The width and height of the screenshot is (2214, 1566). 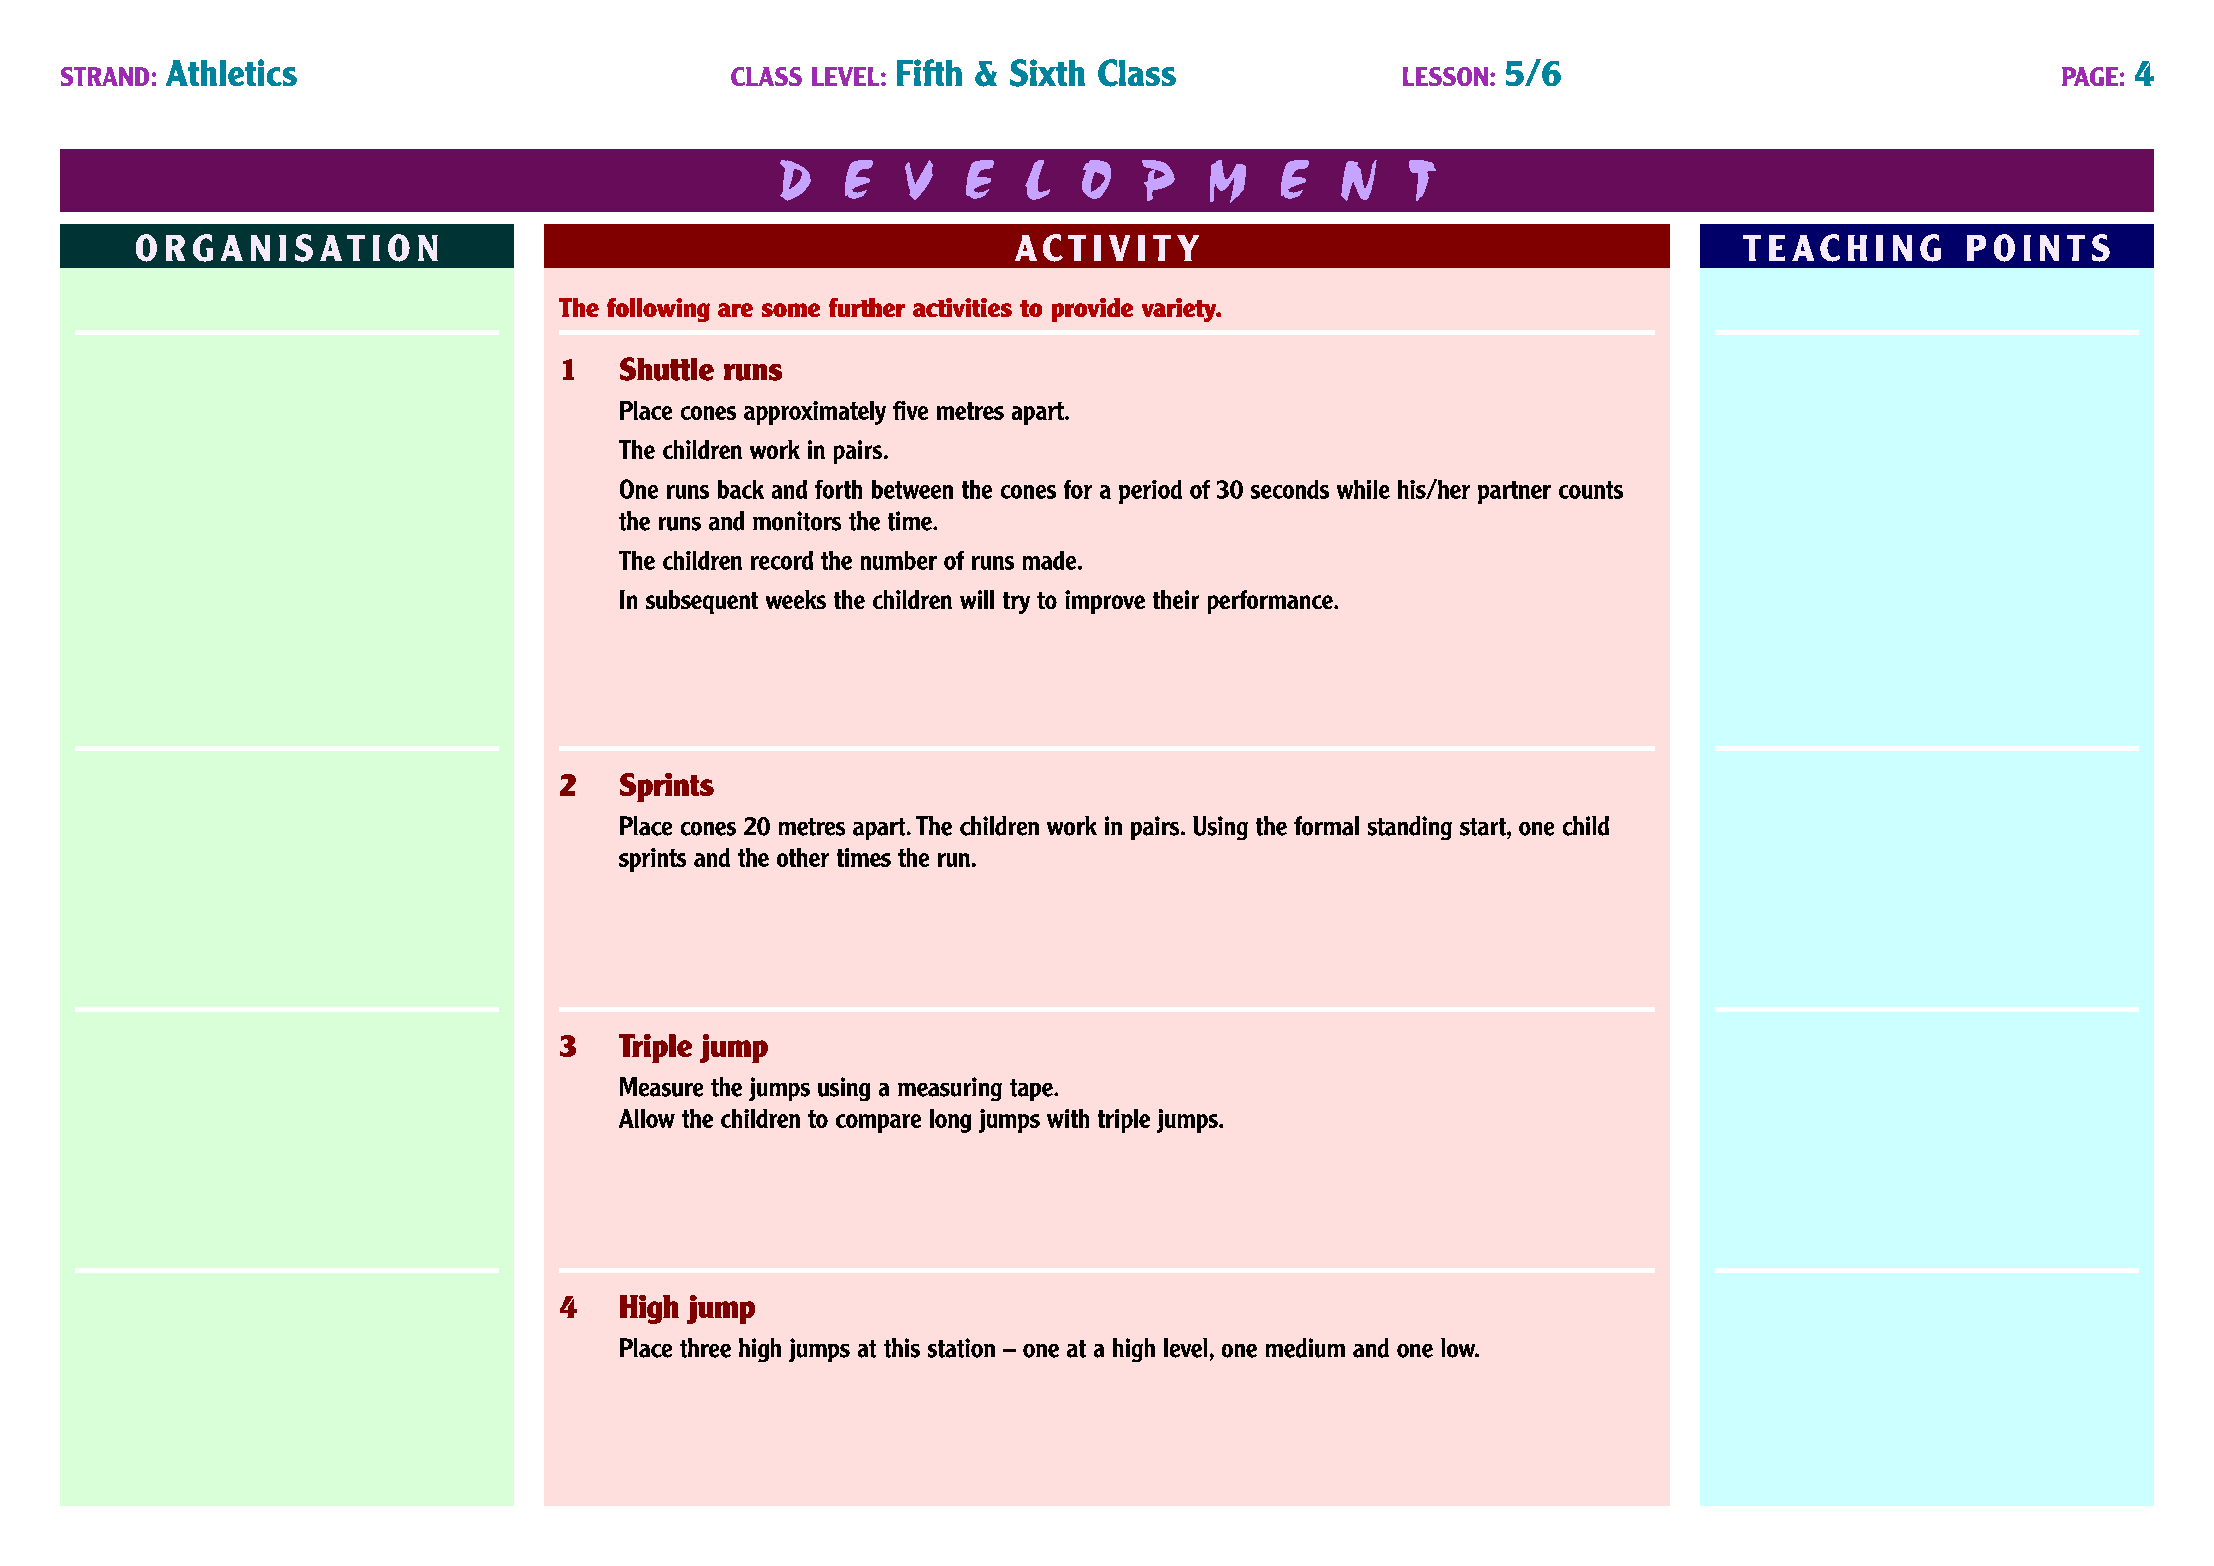 What do you see at coordinates (705, 1348) in the screenshot?
I see `three` at bounding box center [705, 1348].
